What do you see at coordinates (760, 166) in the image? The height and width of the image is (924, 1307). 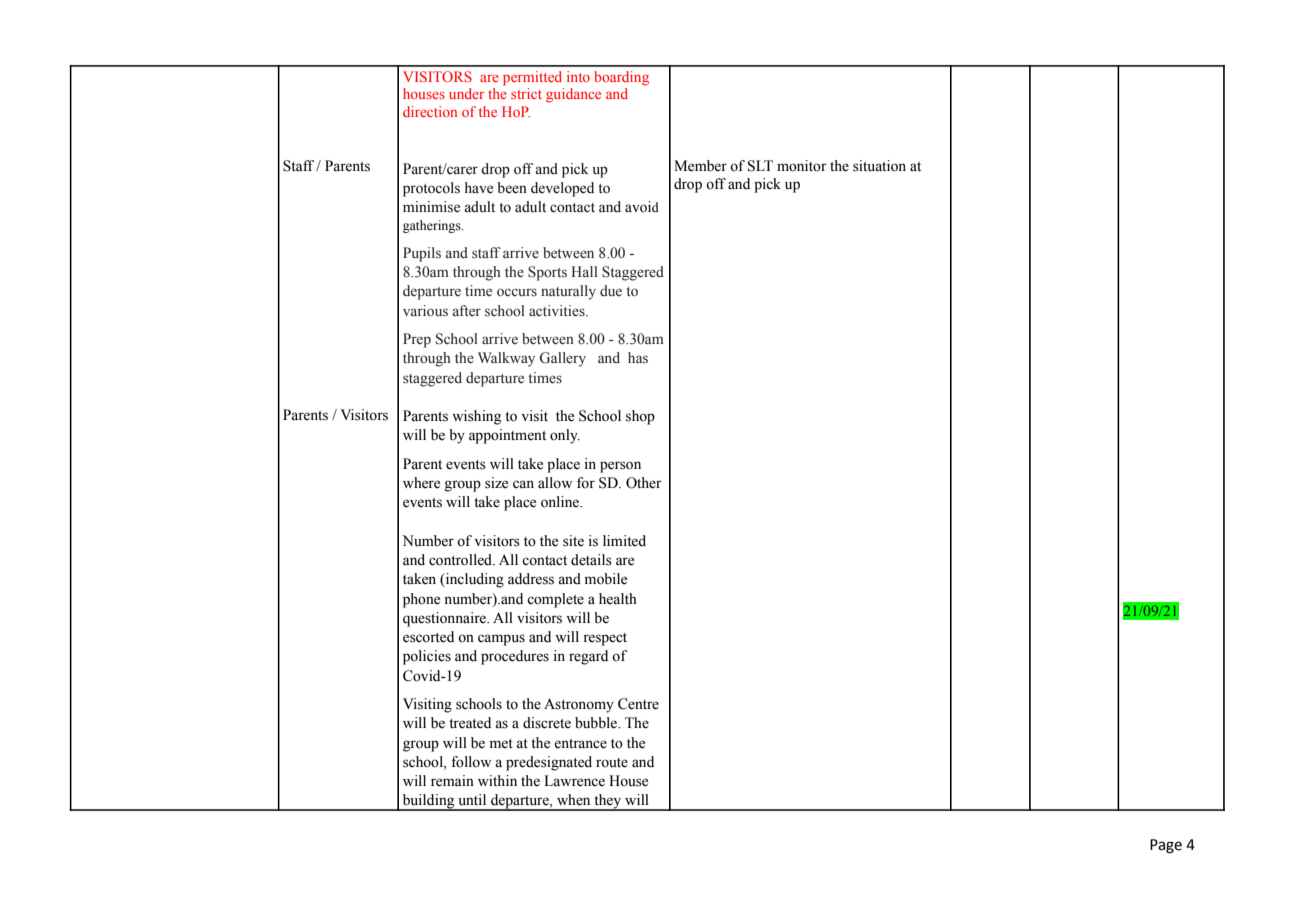 I see `SLT` at bounding box center [760, 166].
